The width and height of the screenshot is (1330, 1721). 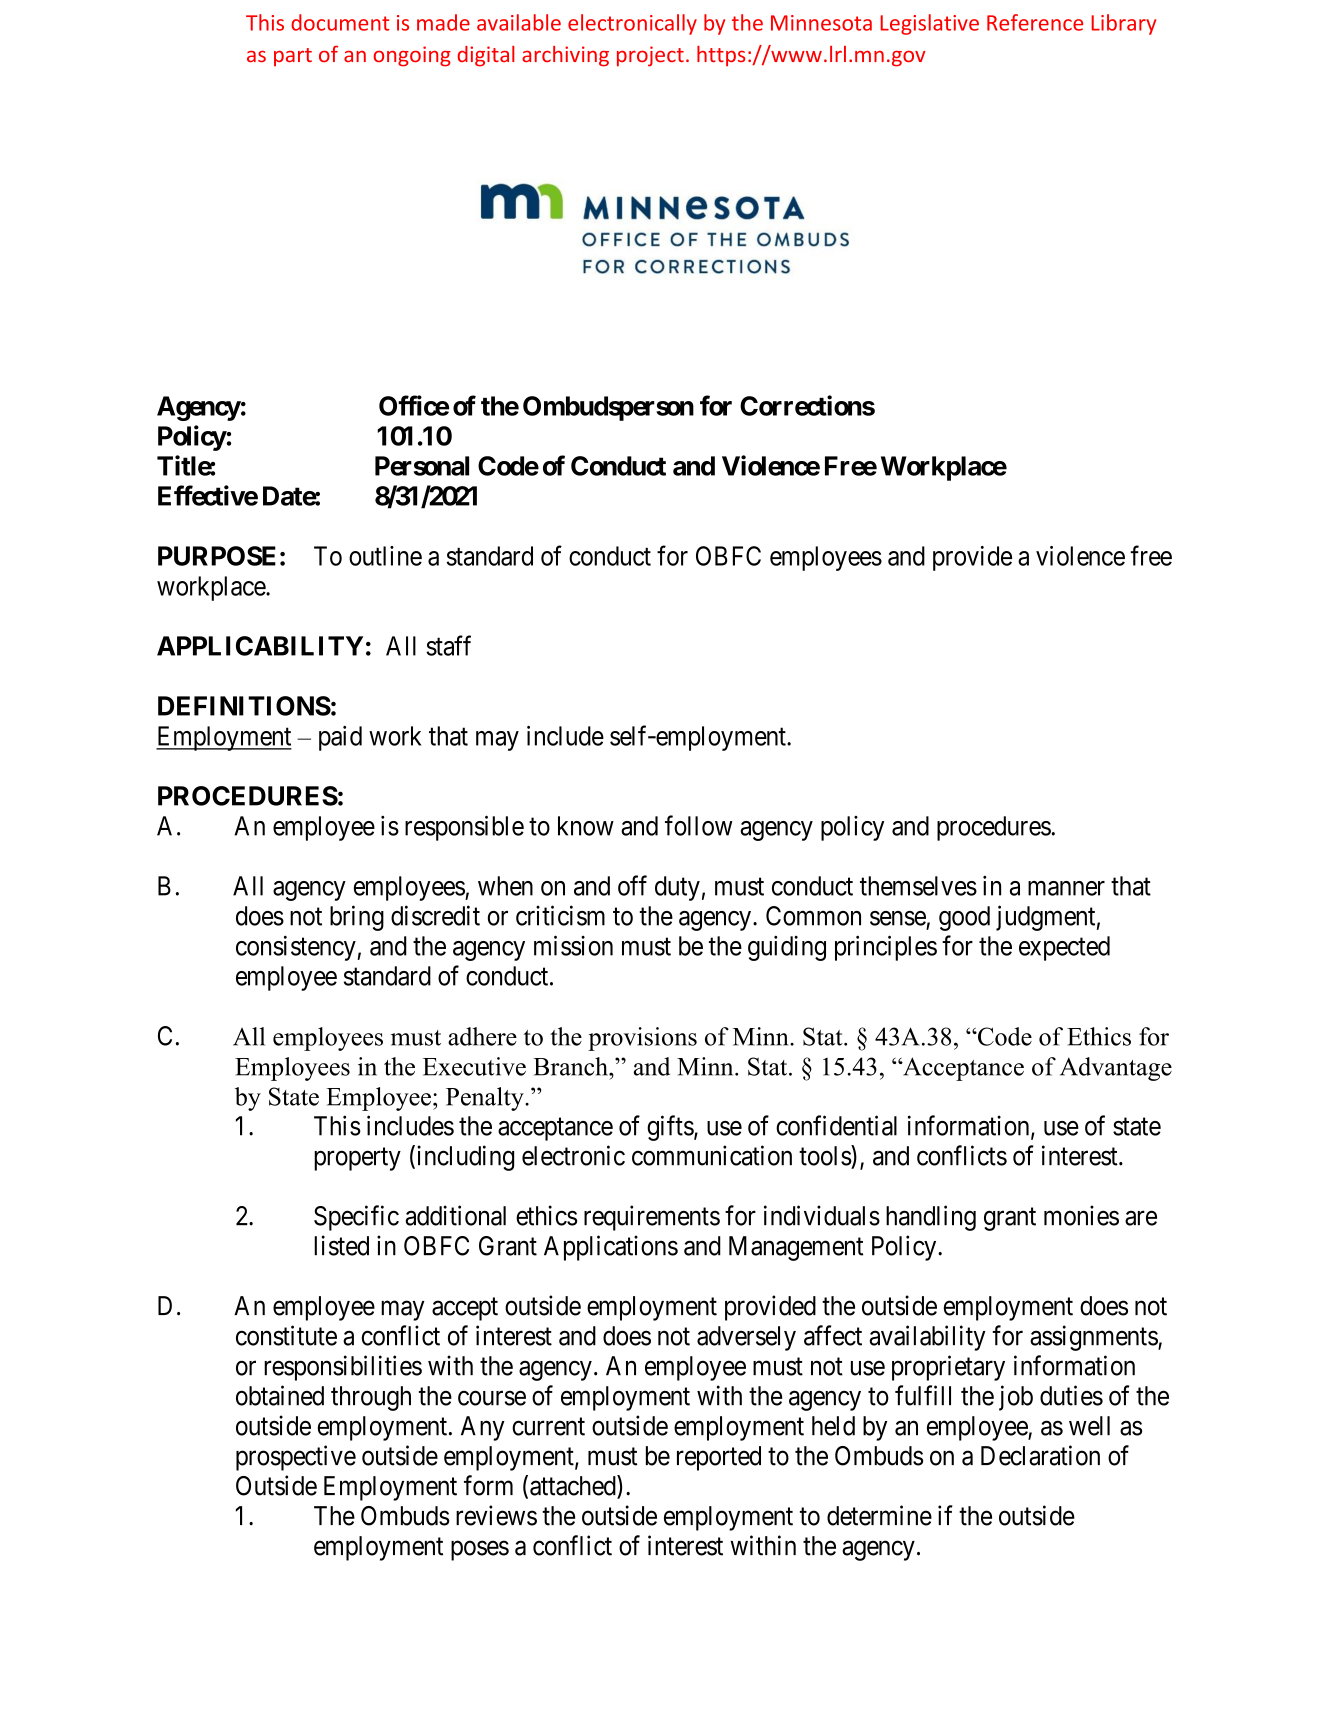 What do you see at coordinates (1035, 22) in the screenshot?
I see `Reference` at bounding box center [1035, 22].
